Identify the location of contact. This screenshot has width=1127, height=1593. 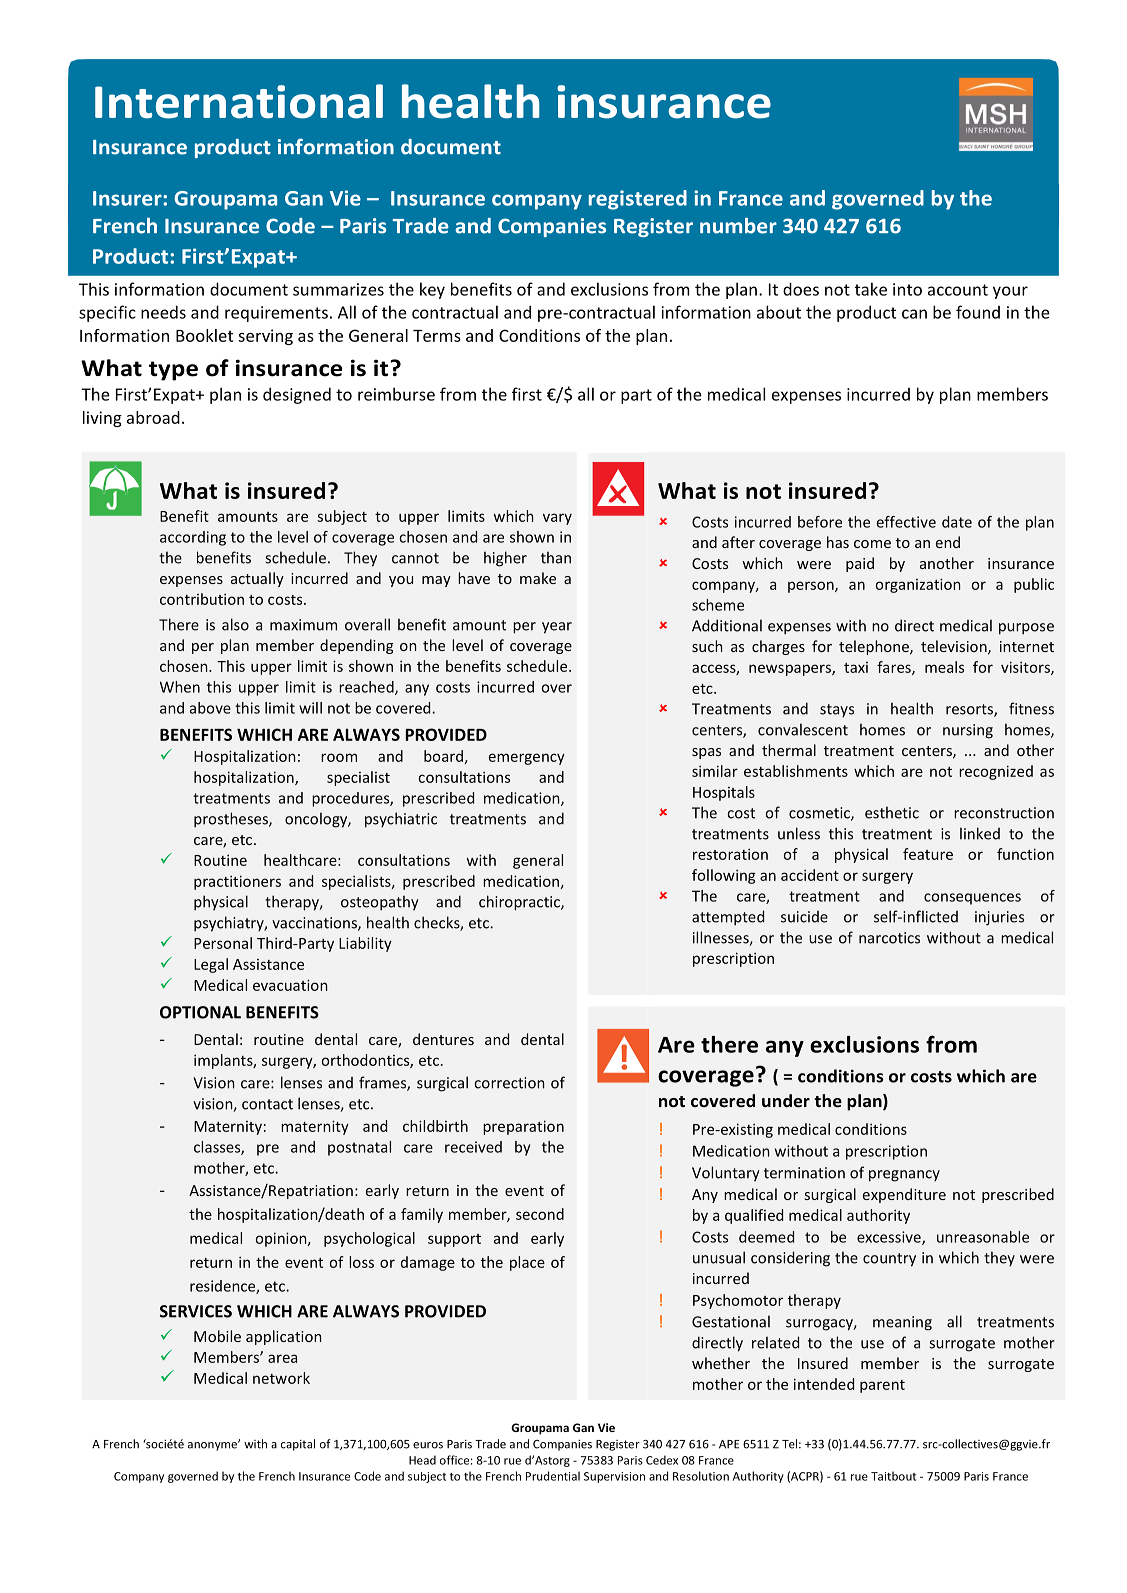
(267, 1104).
